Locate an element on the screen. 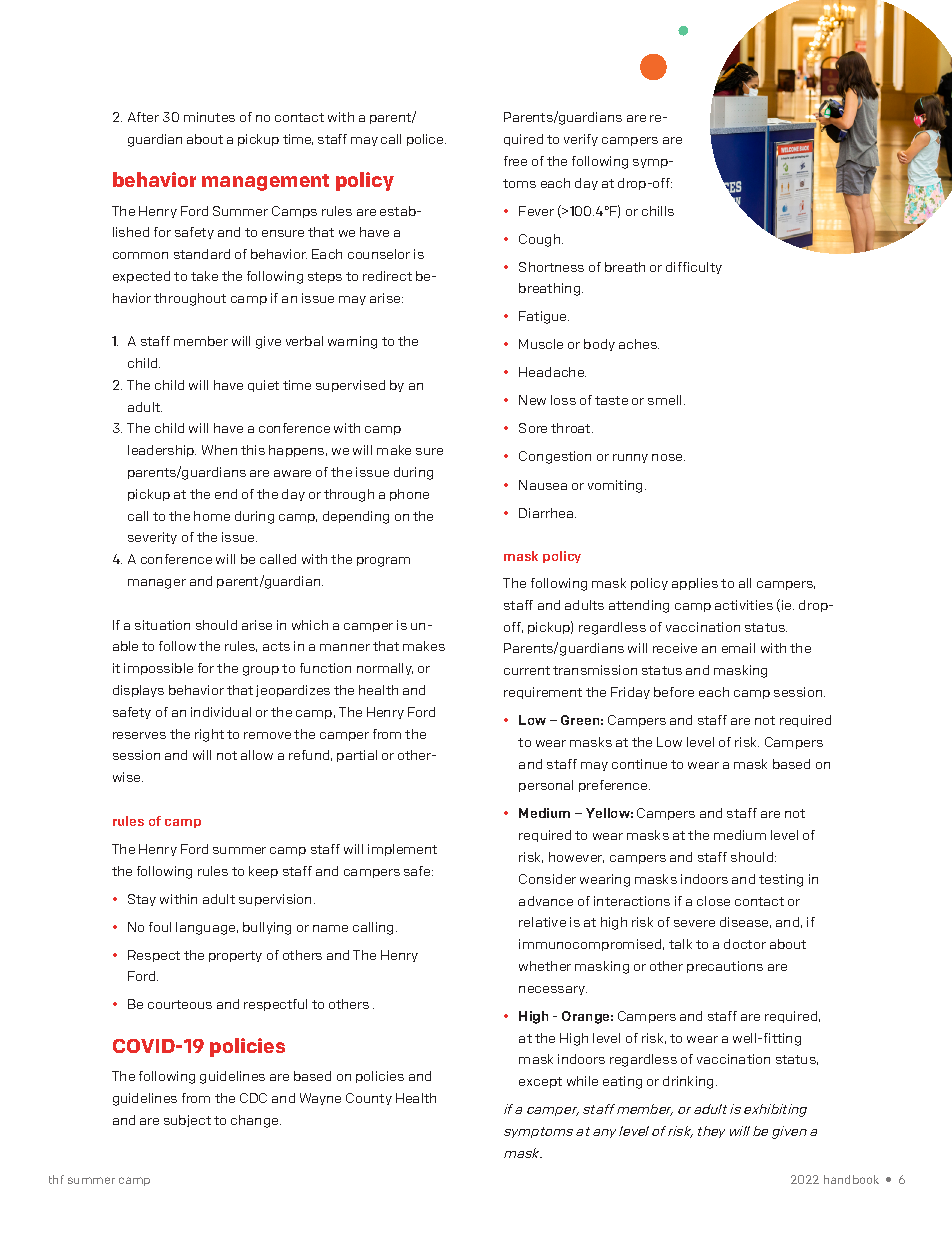 Image resolution: width=952 pixels, height=1233 pixels. except is located at coordinates (540, 1082).
